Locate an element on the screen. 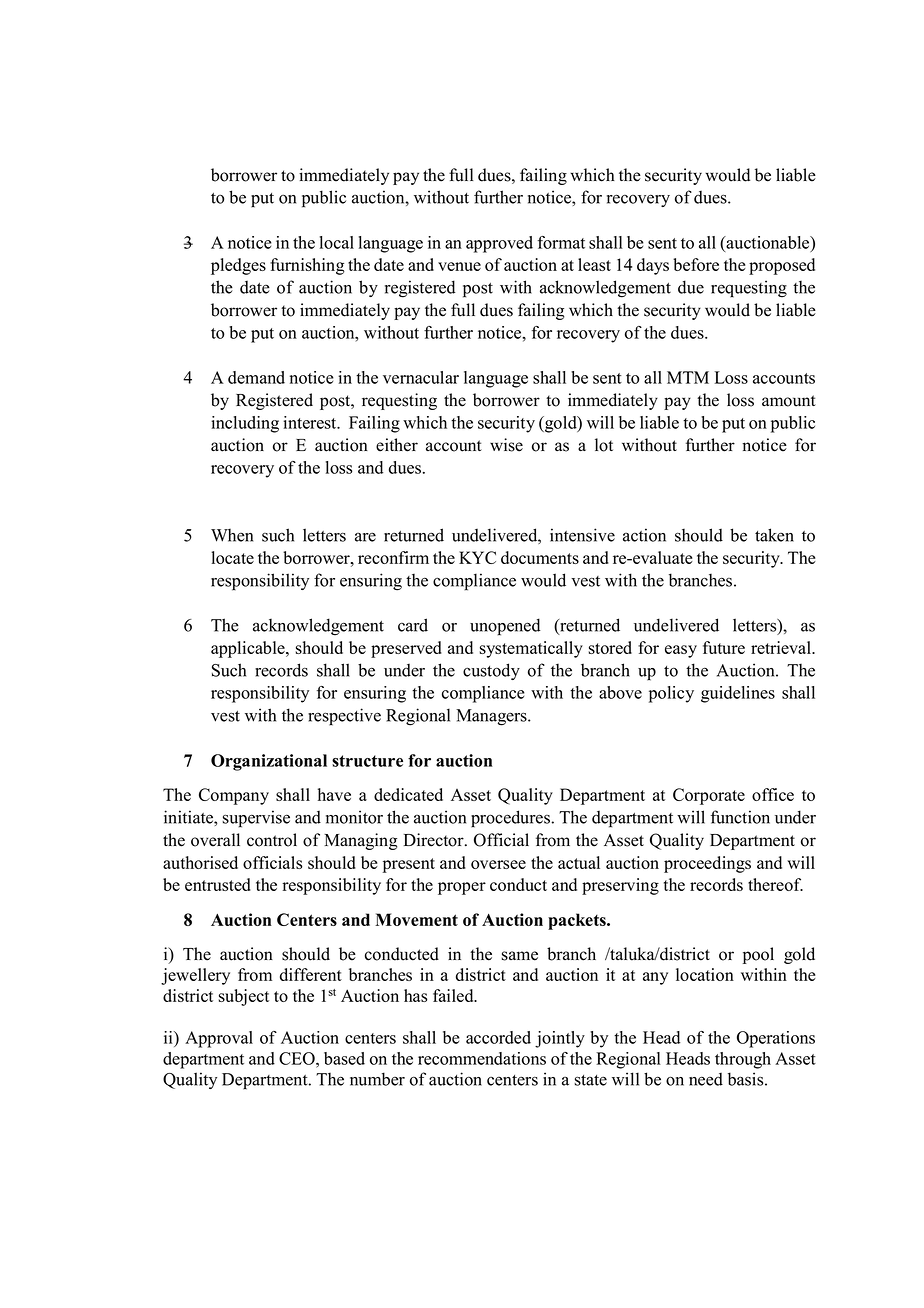 Image resolution: width=924 pixels, height=1308 pixels. pledges is located at coordinates (238, 266).
